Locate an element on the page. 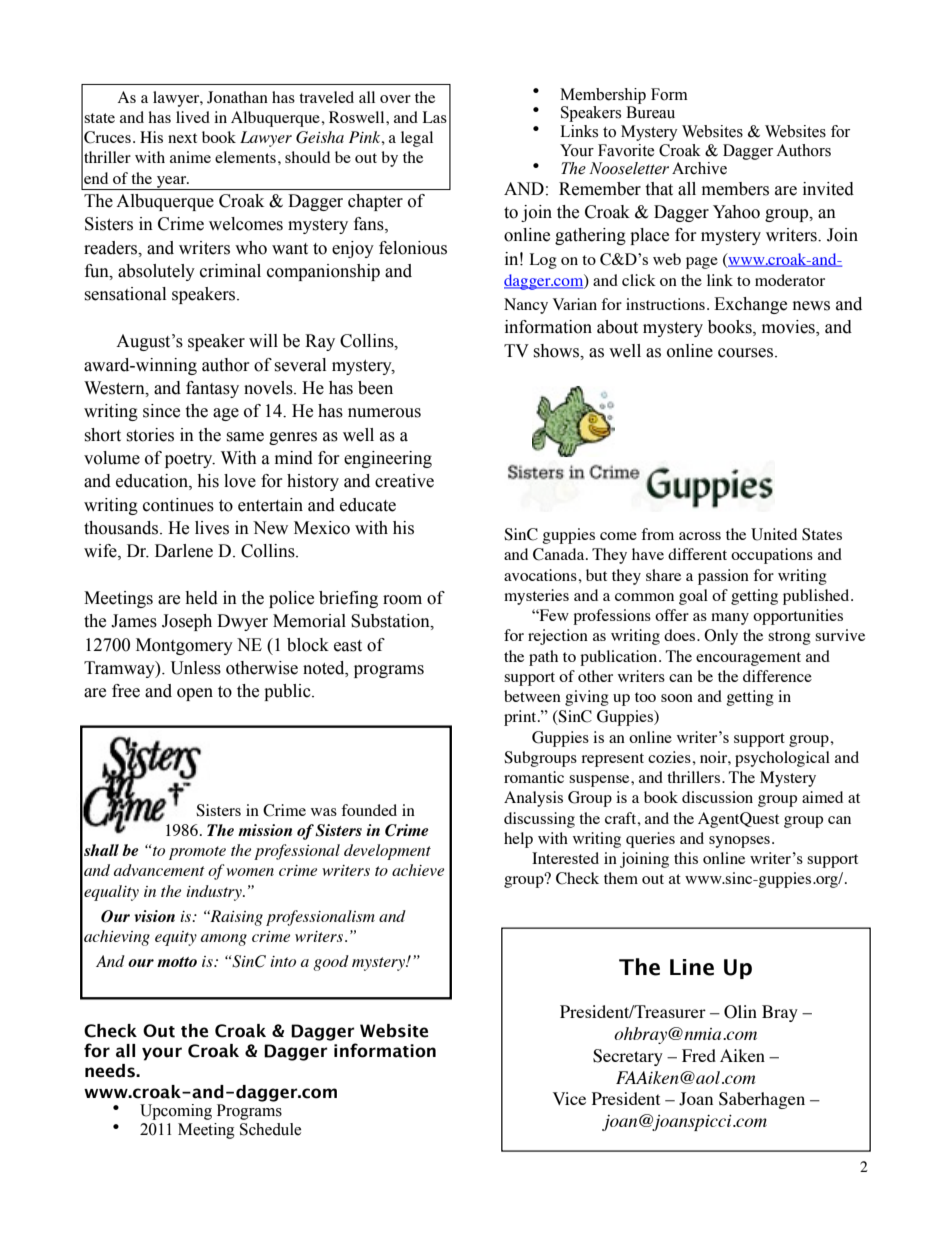 This page has width=952, height=1233. Archive is located at coordinates (699, 168).
